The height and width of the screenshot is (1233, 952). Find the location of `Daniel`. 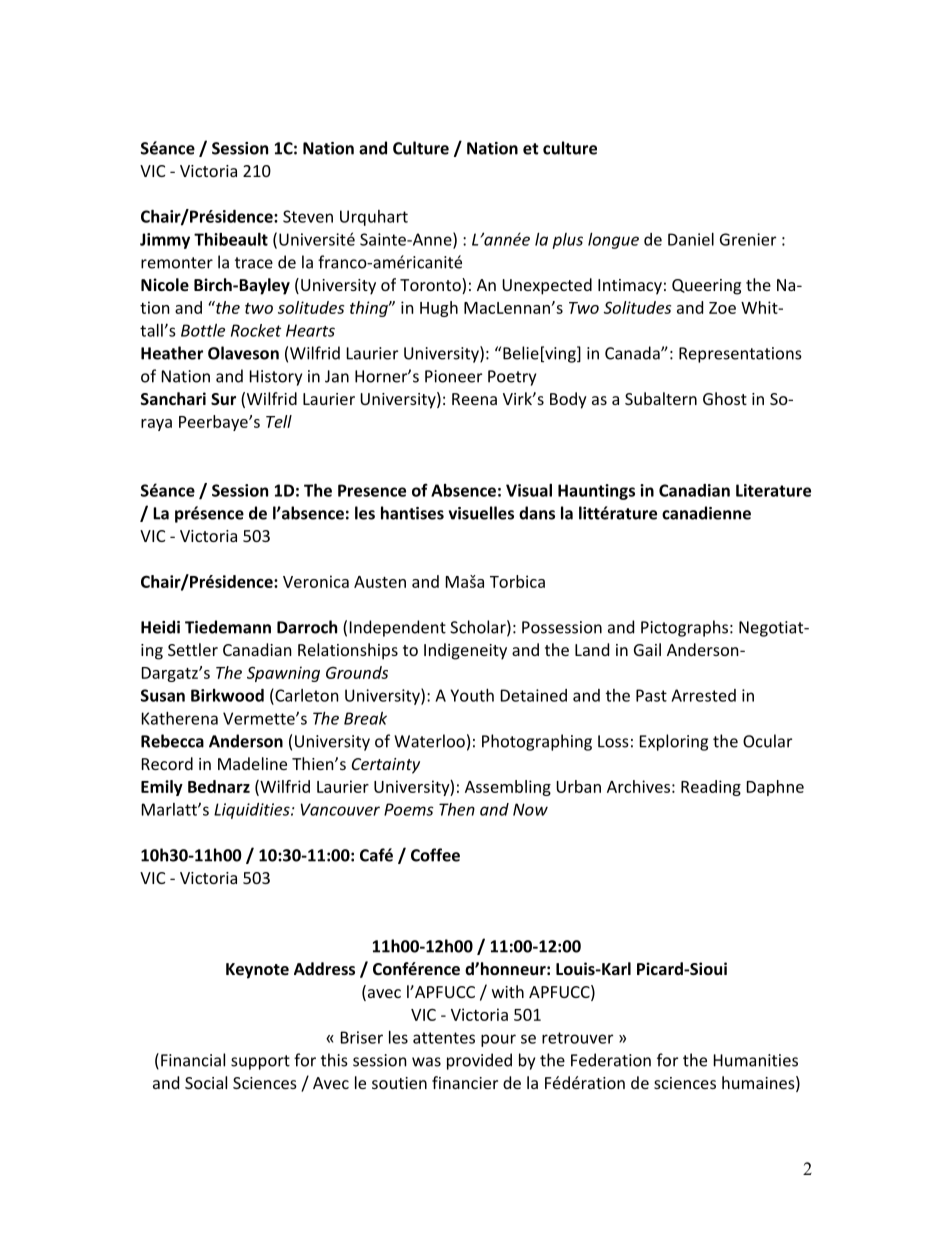

Daniel is located at coordinates (691, 239).
